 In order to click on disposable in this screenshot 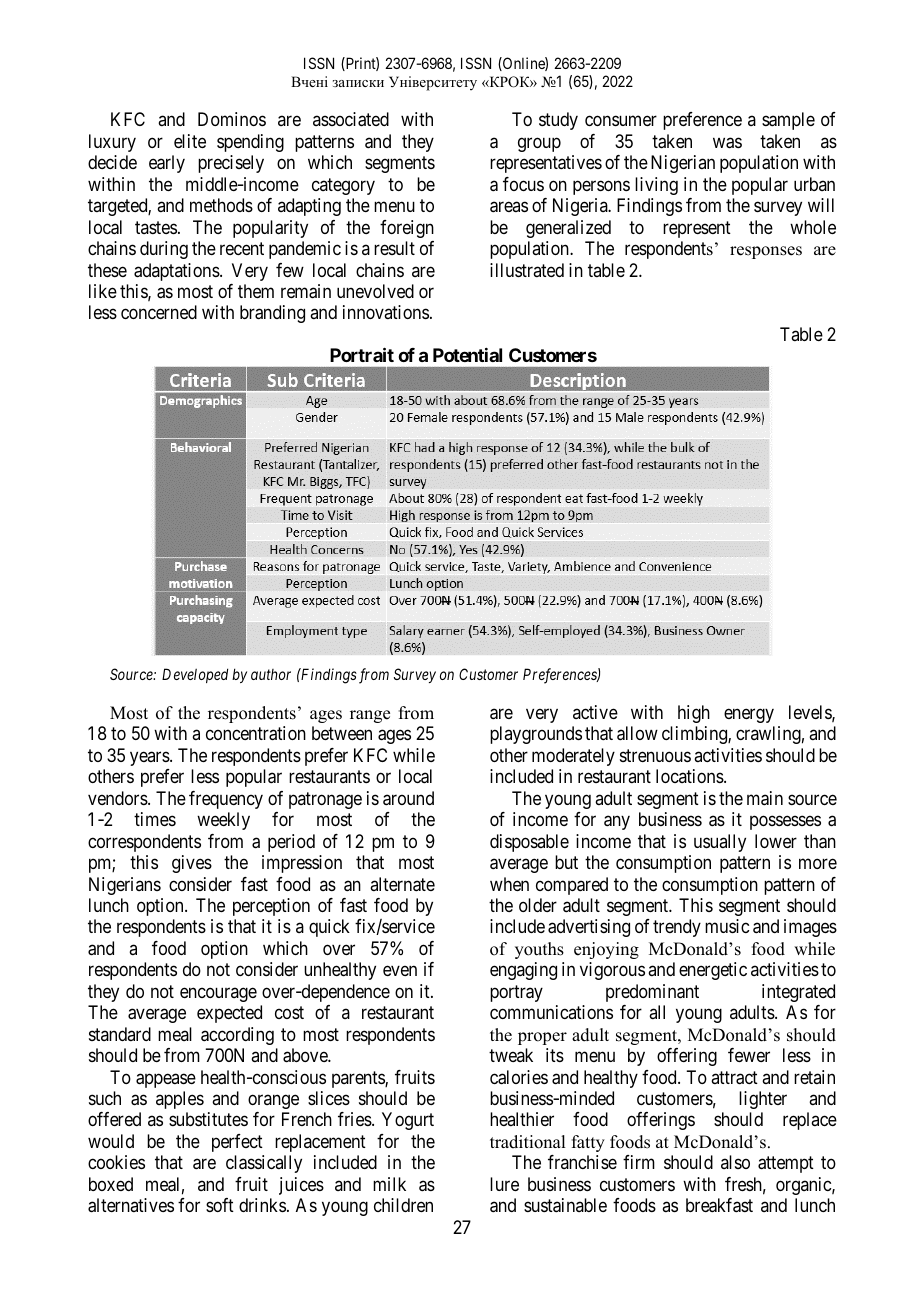, I will do `click(529, 843)`.
